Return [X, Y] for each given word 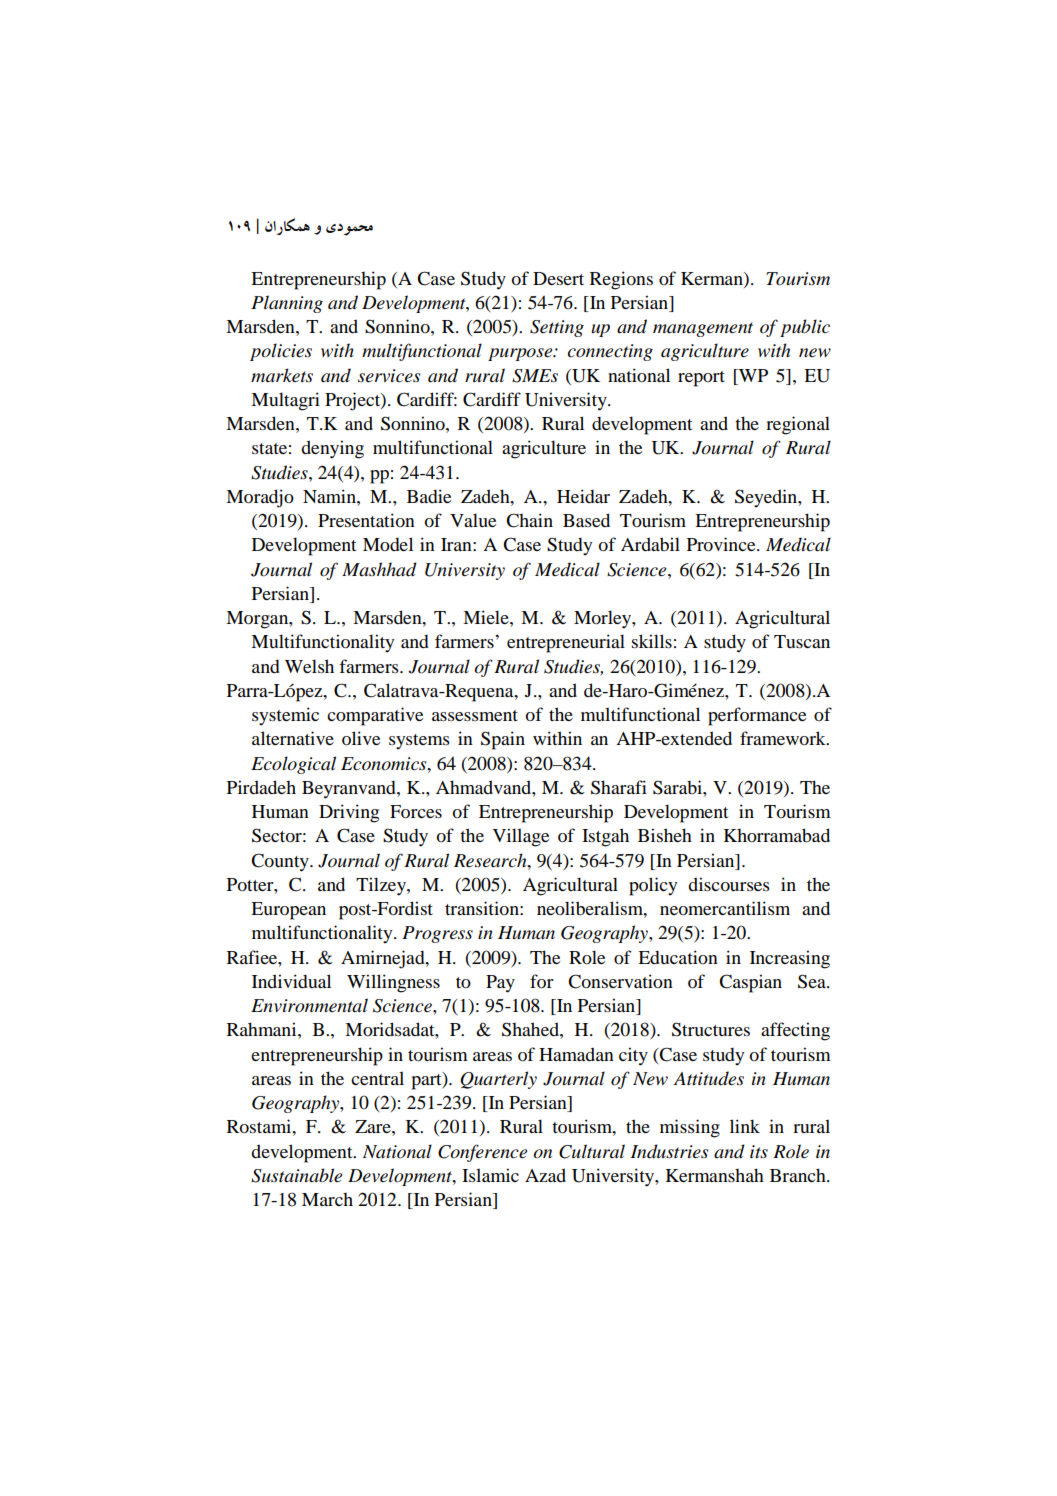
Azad [545, 1175]
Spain [503, 740]
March [327, 1199]
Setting [557, 328]
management [703, 329]
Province [722, 544]
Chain [529, 520]
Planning [287, 304]
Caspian [750, 983]
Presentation [366, 520]
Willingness [393, 983]
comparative [375, 716]
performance [757, 716]
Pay [500, 984]
